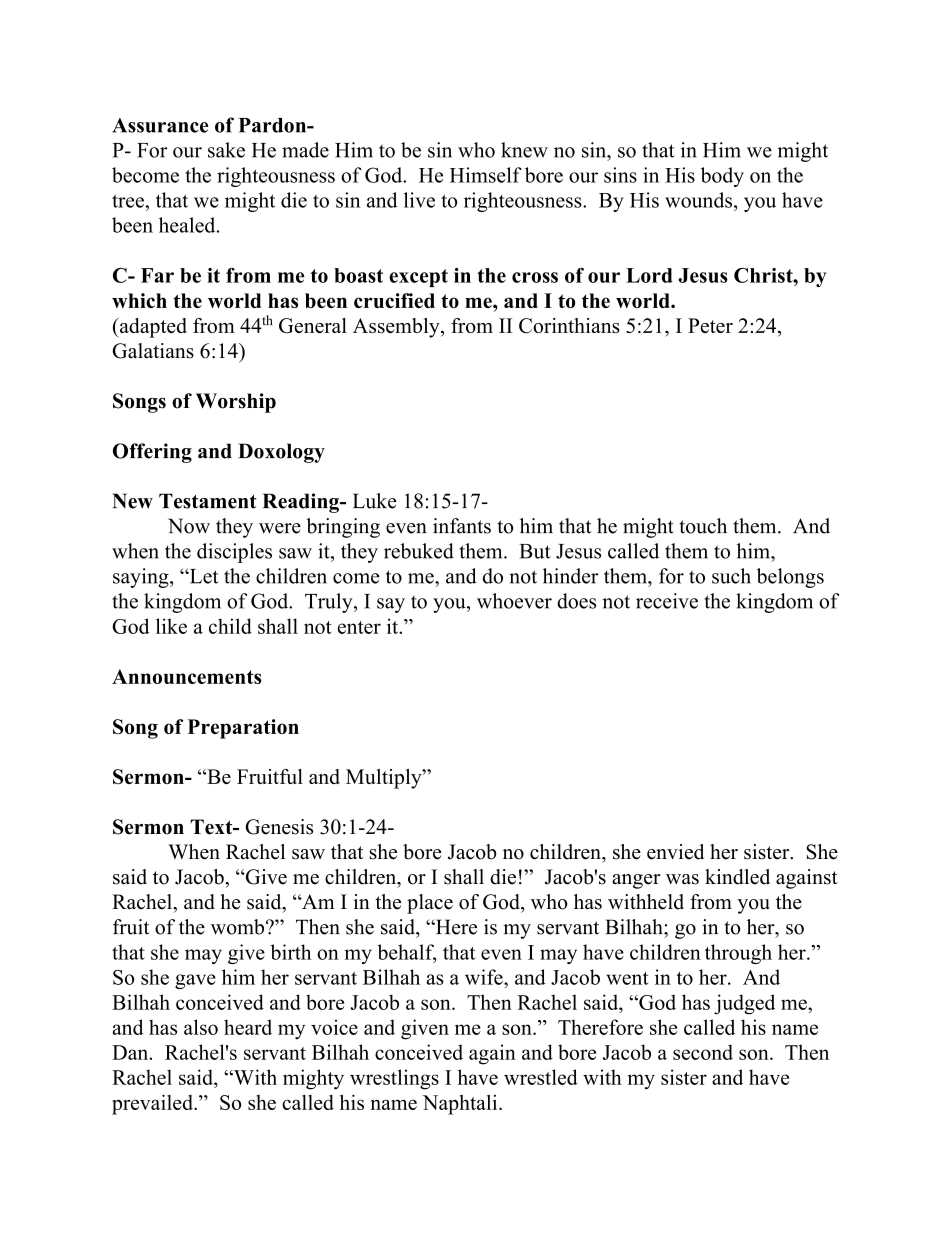 The height and width of the document is (1233, 952). What do you see at coordinates (682, 879) in the document?
I see `was` at bounding box center [682, 879].
